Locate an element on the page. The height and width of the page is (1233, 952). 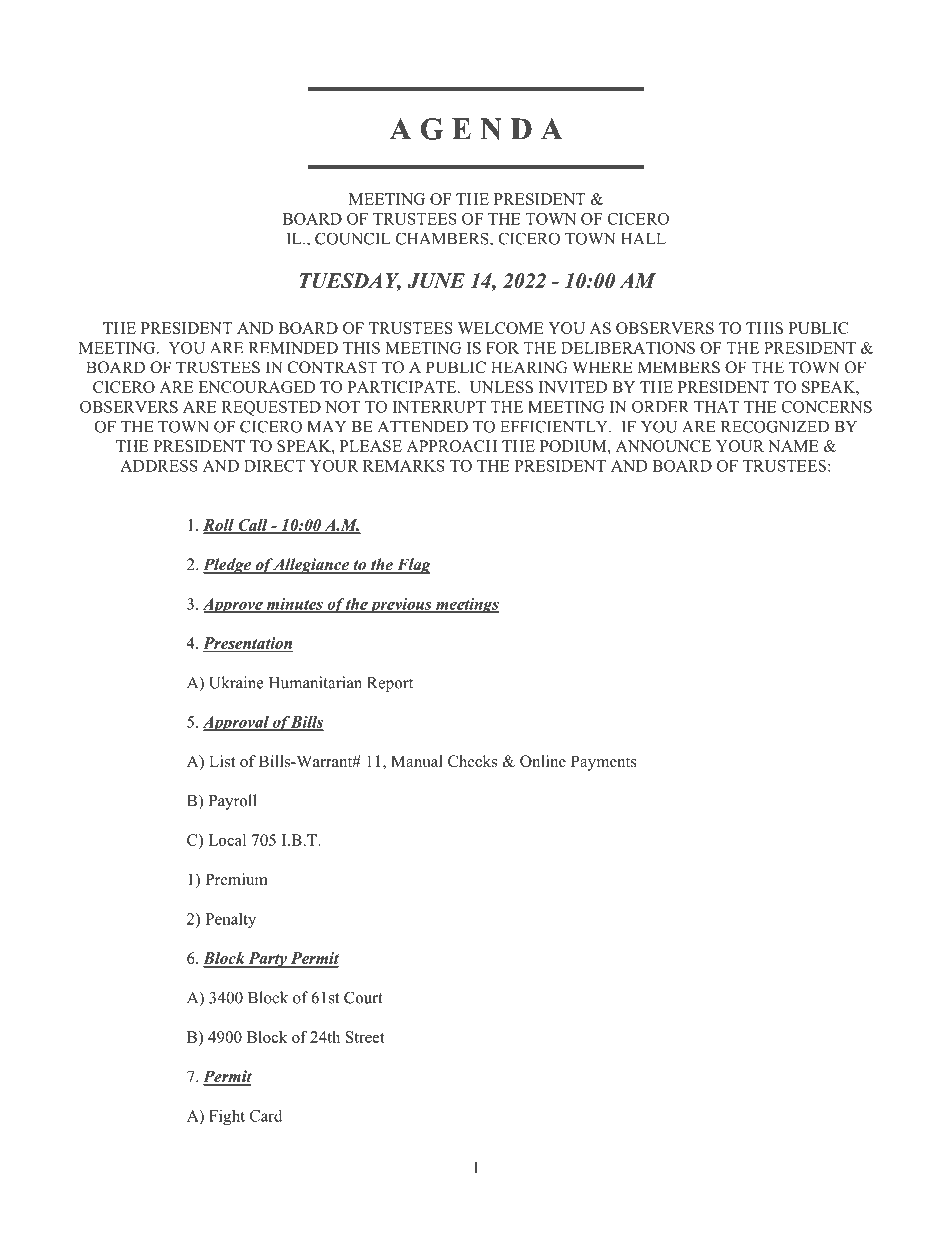
JUNE is located at coordinates (436, 281).
